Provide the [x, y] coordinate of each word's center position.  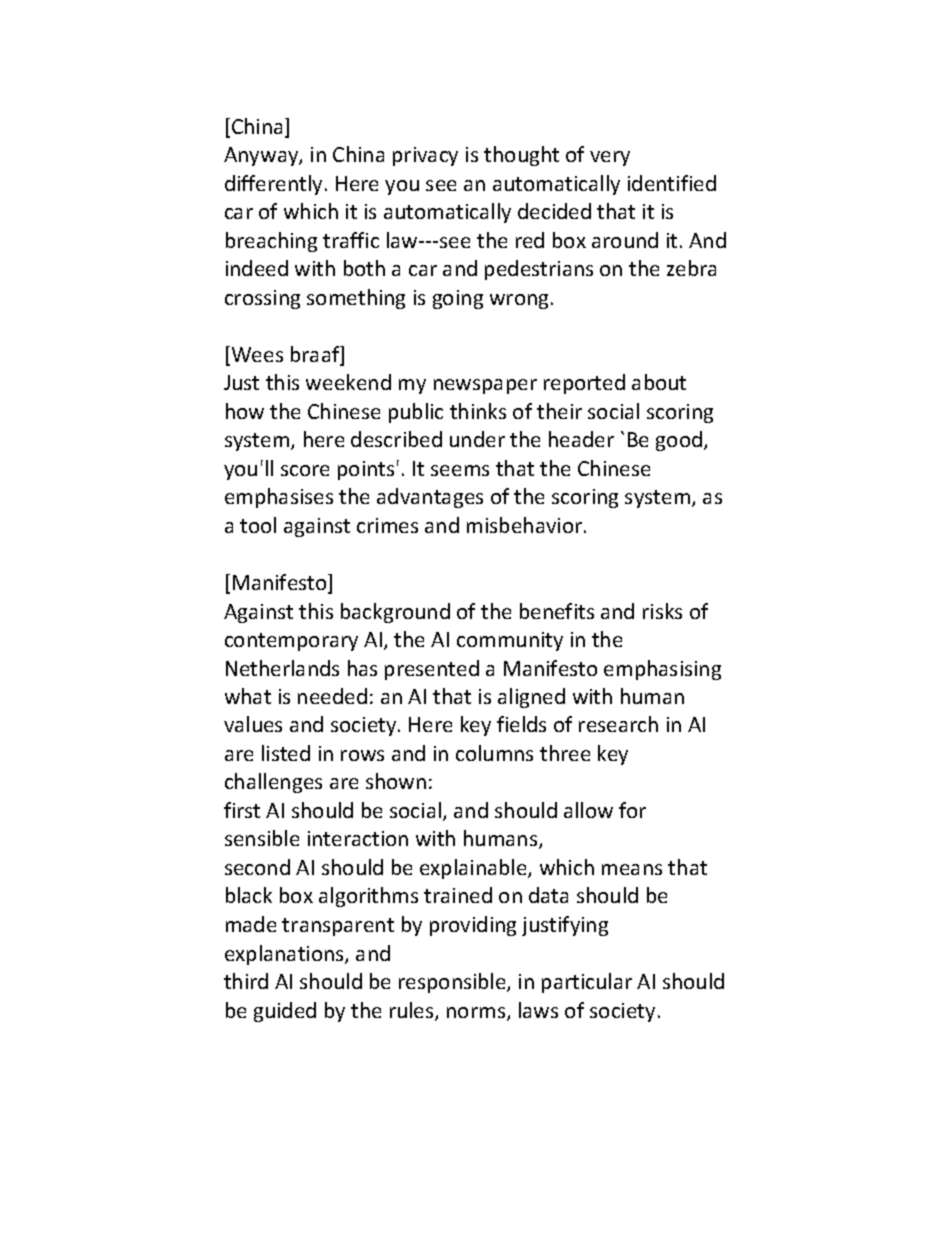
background [395, 613]
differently [273, 185]
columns [494, 753]
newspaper [485, 386]
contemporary [291, 642]
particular [587, 983]
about [659, 382]
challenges [273, 783]
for [632, 810]
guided [285, 1012]
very [610, 158]
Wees [256, 355]
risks [662, 611]
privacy [425, 156]
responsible [453, 983]
